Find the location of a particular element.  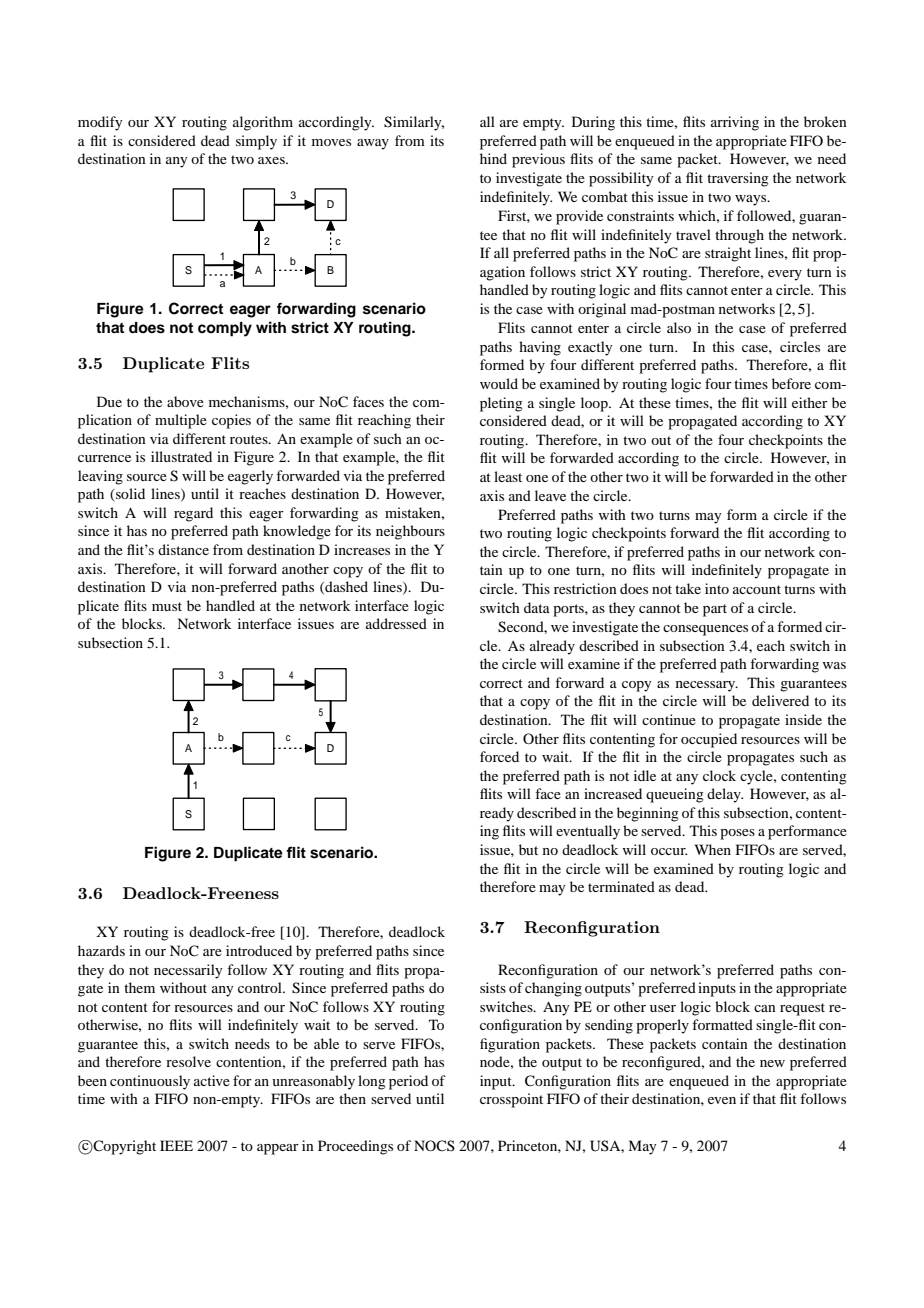

IEEE is located at coordinates (176, 1145).
